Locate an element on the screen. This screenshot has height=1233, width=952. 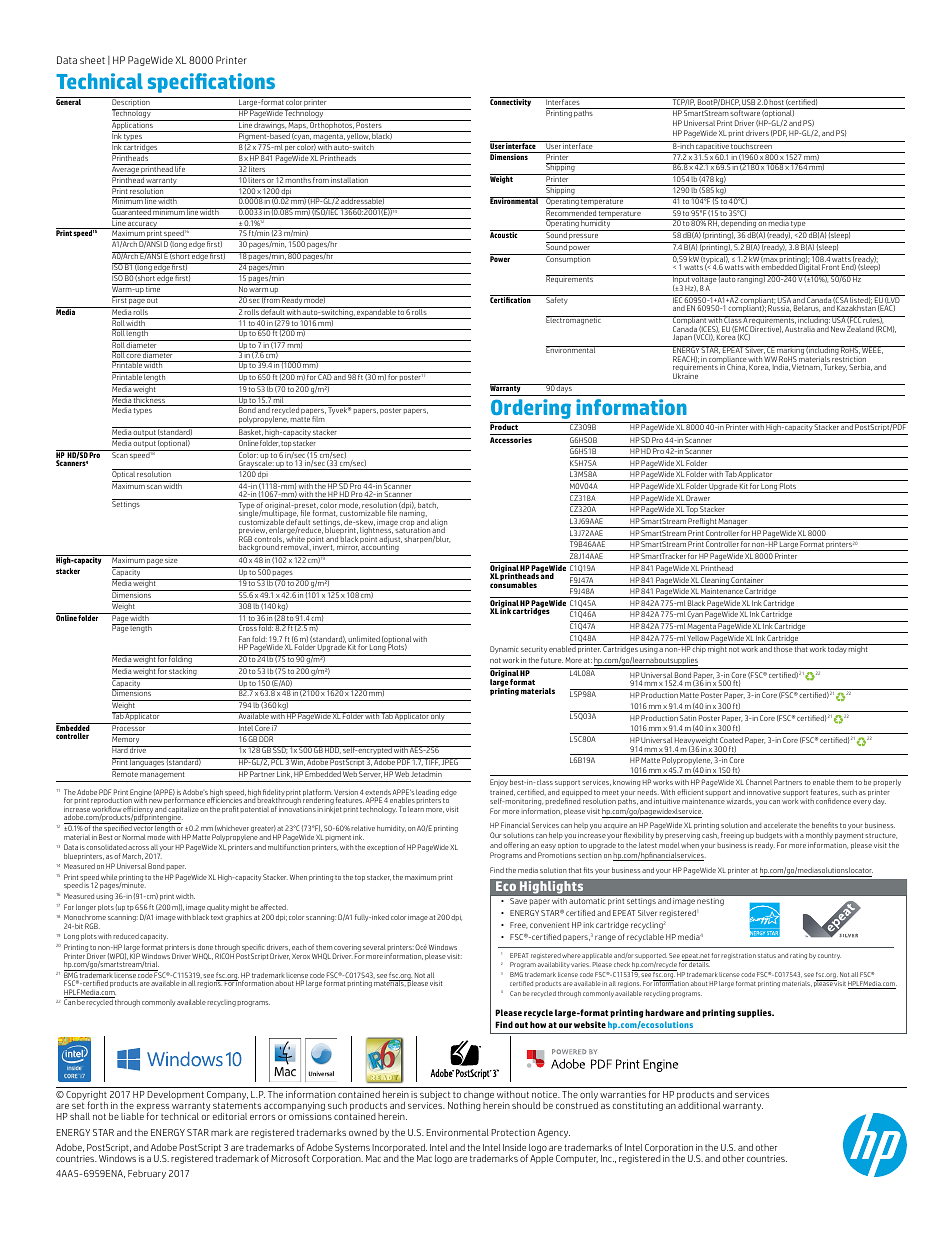
sheet is located at coordinates (92, 60).
